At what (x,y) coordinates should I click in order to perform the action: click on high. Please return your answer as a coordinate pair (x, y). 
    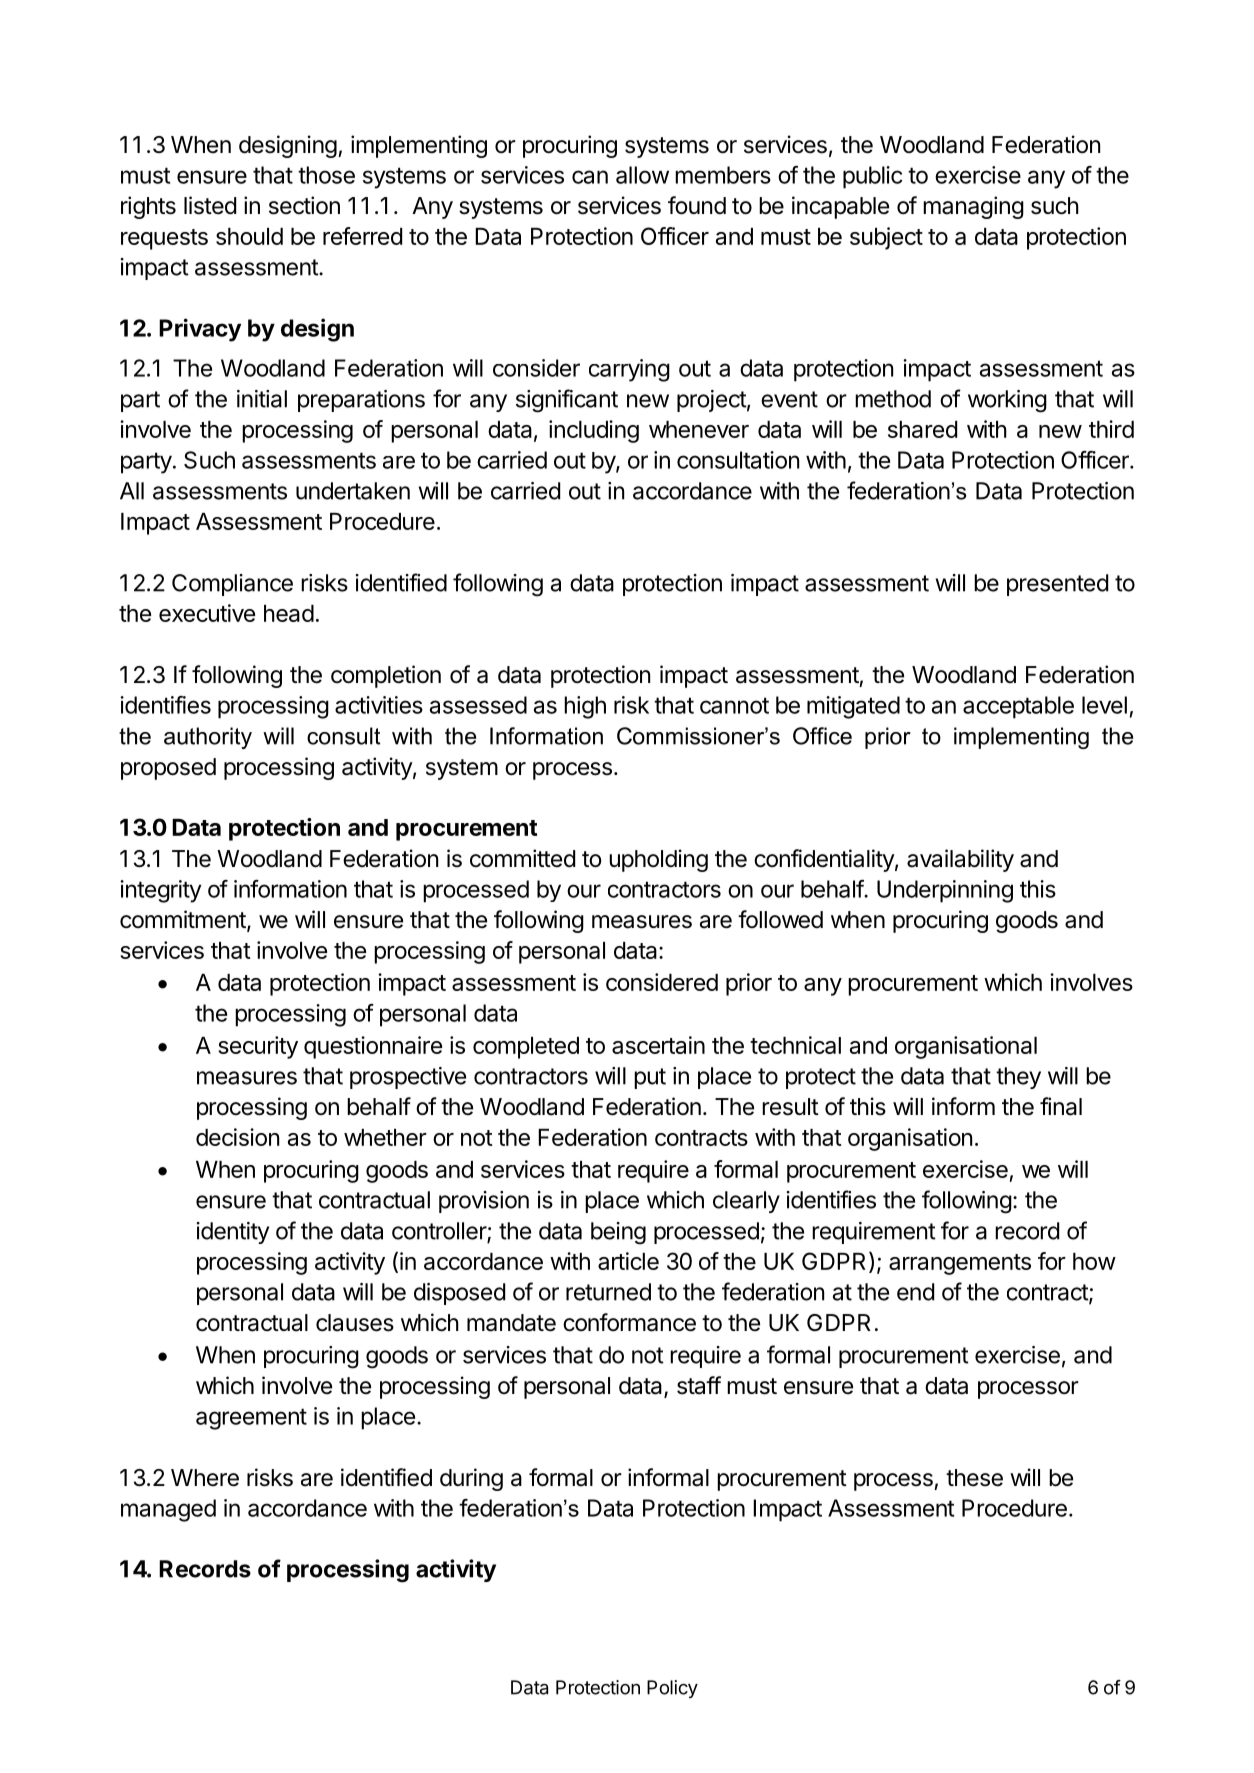
    Looking at the image, I should click on (585, 707).
